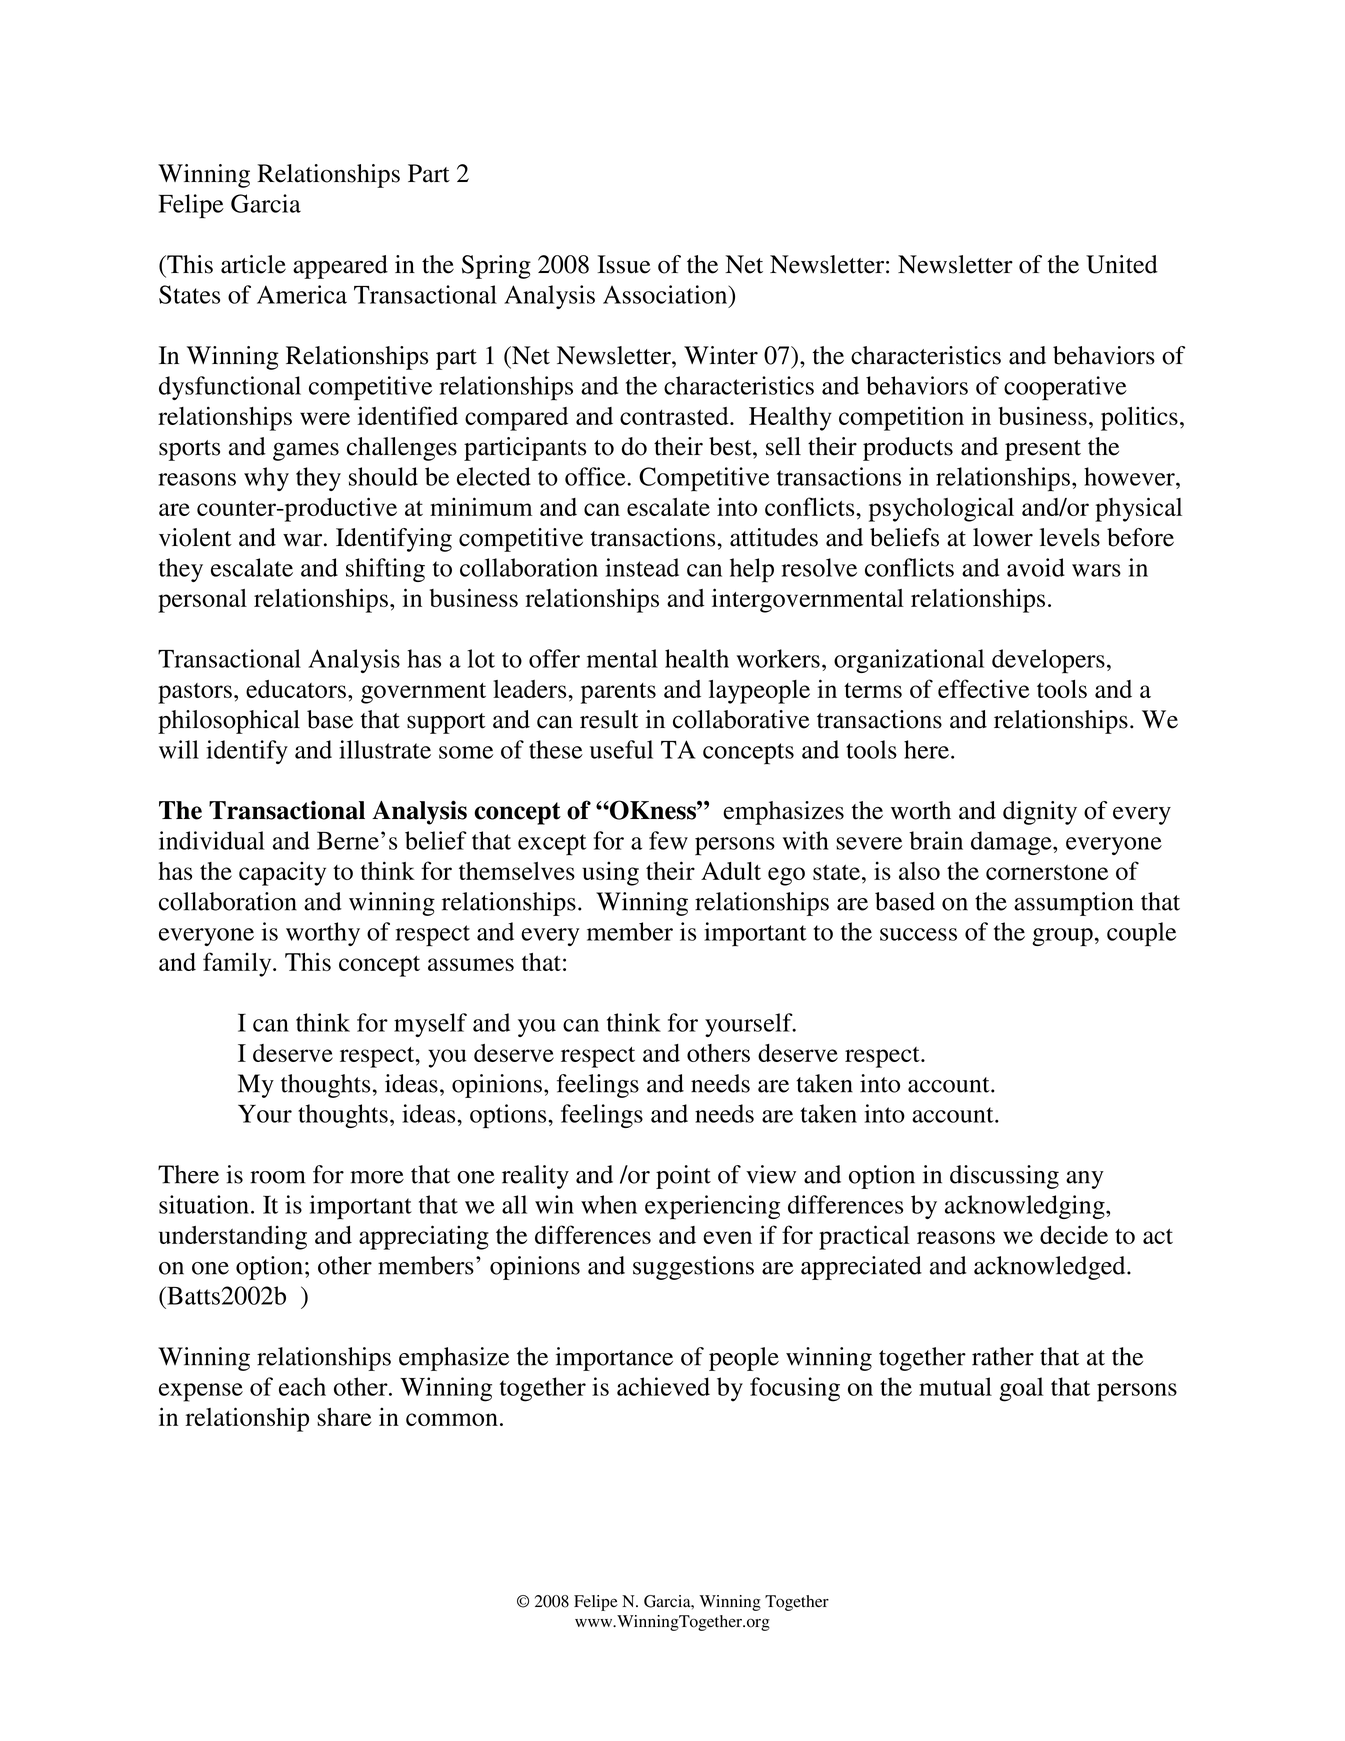  What do you see at coordinates (229, 722) in the screenshot?
I see `philosophical` at bounding box center [229, 722].
